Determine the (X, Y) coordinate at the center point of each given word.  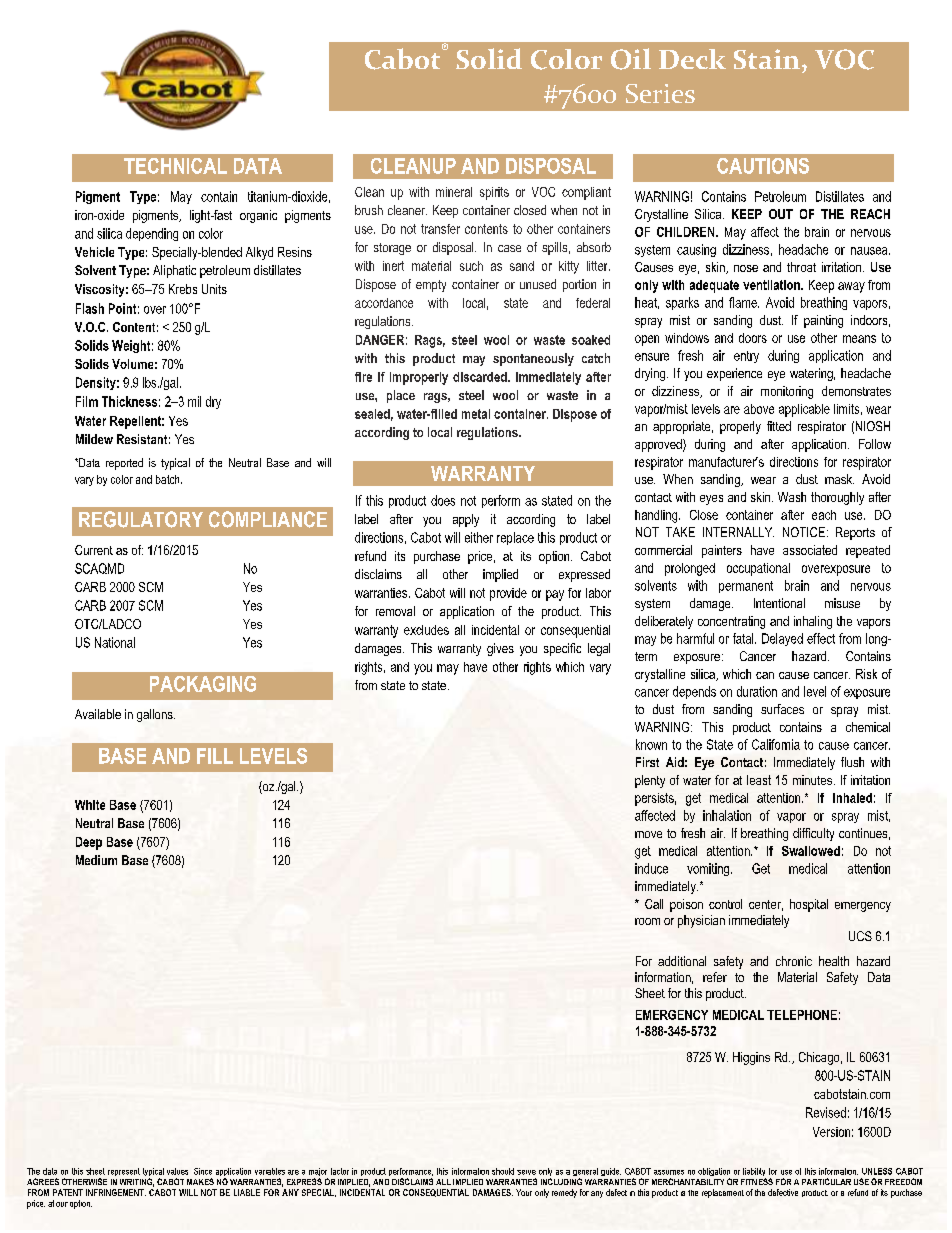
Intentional (779, 603)
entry (746, 357)
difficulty (813, 834)
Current (94, 550)
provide (508, 594)
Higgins (751, 1058)
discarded (481, 377)
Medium (96, 860)
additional (682, 961)
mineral (454, 192)
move (648, 834)
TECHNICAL (175, 166)
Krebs (183, 289)
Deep (89, 843)
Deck (692, 59)
